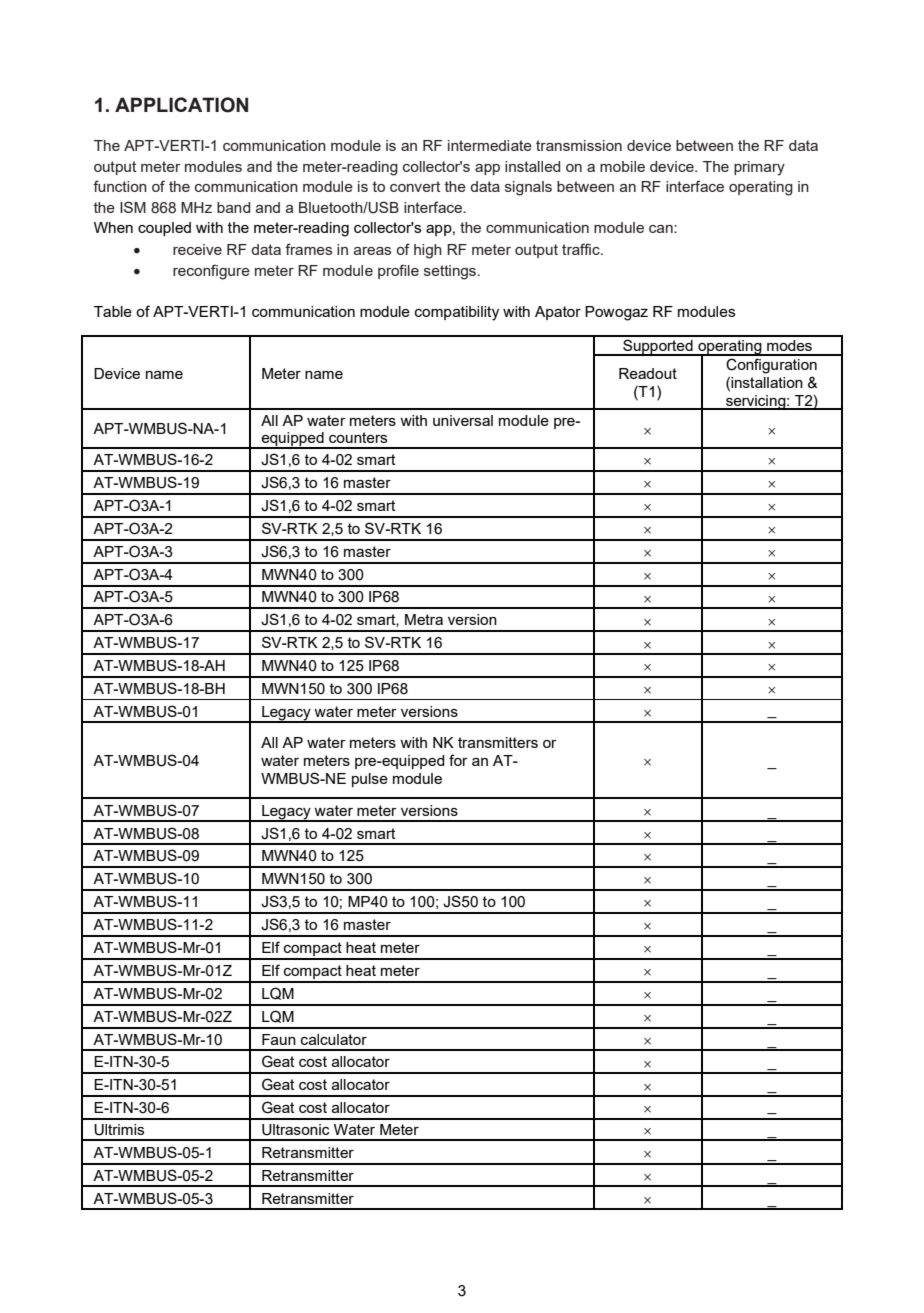 This document has height=1313, width=924. What do you see at coordinates (181, 105) in the document?
I see `APPLICATION` at bounding box center [181, 105].
